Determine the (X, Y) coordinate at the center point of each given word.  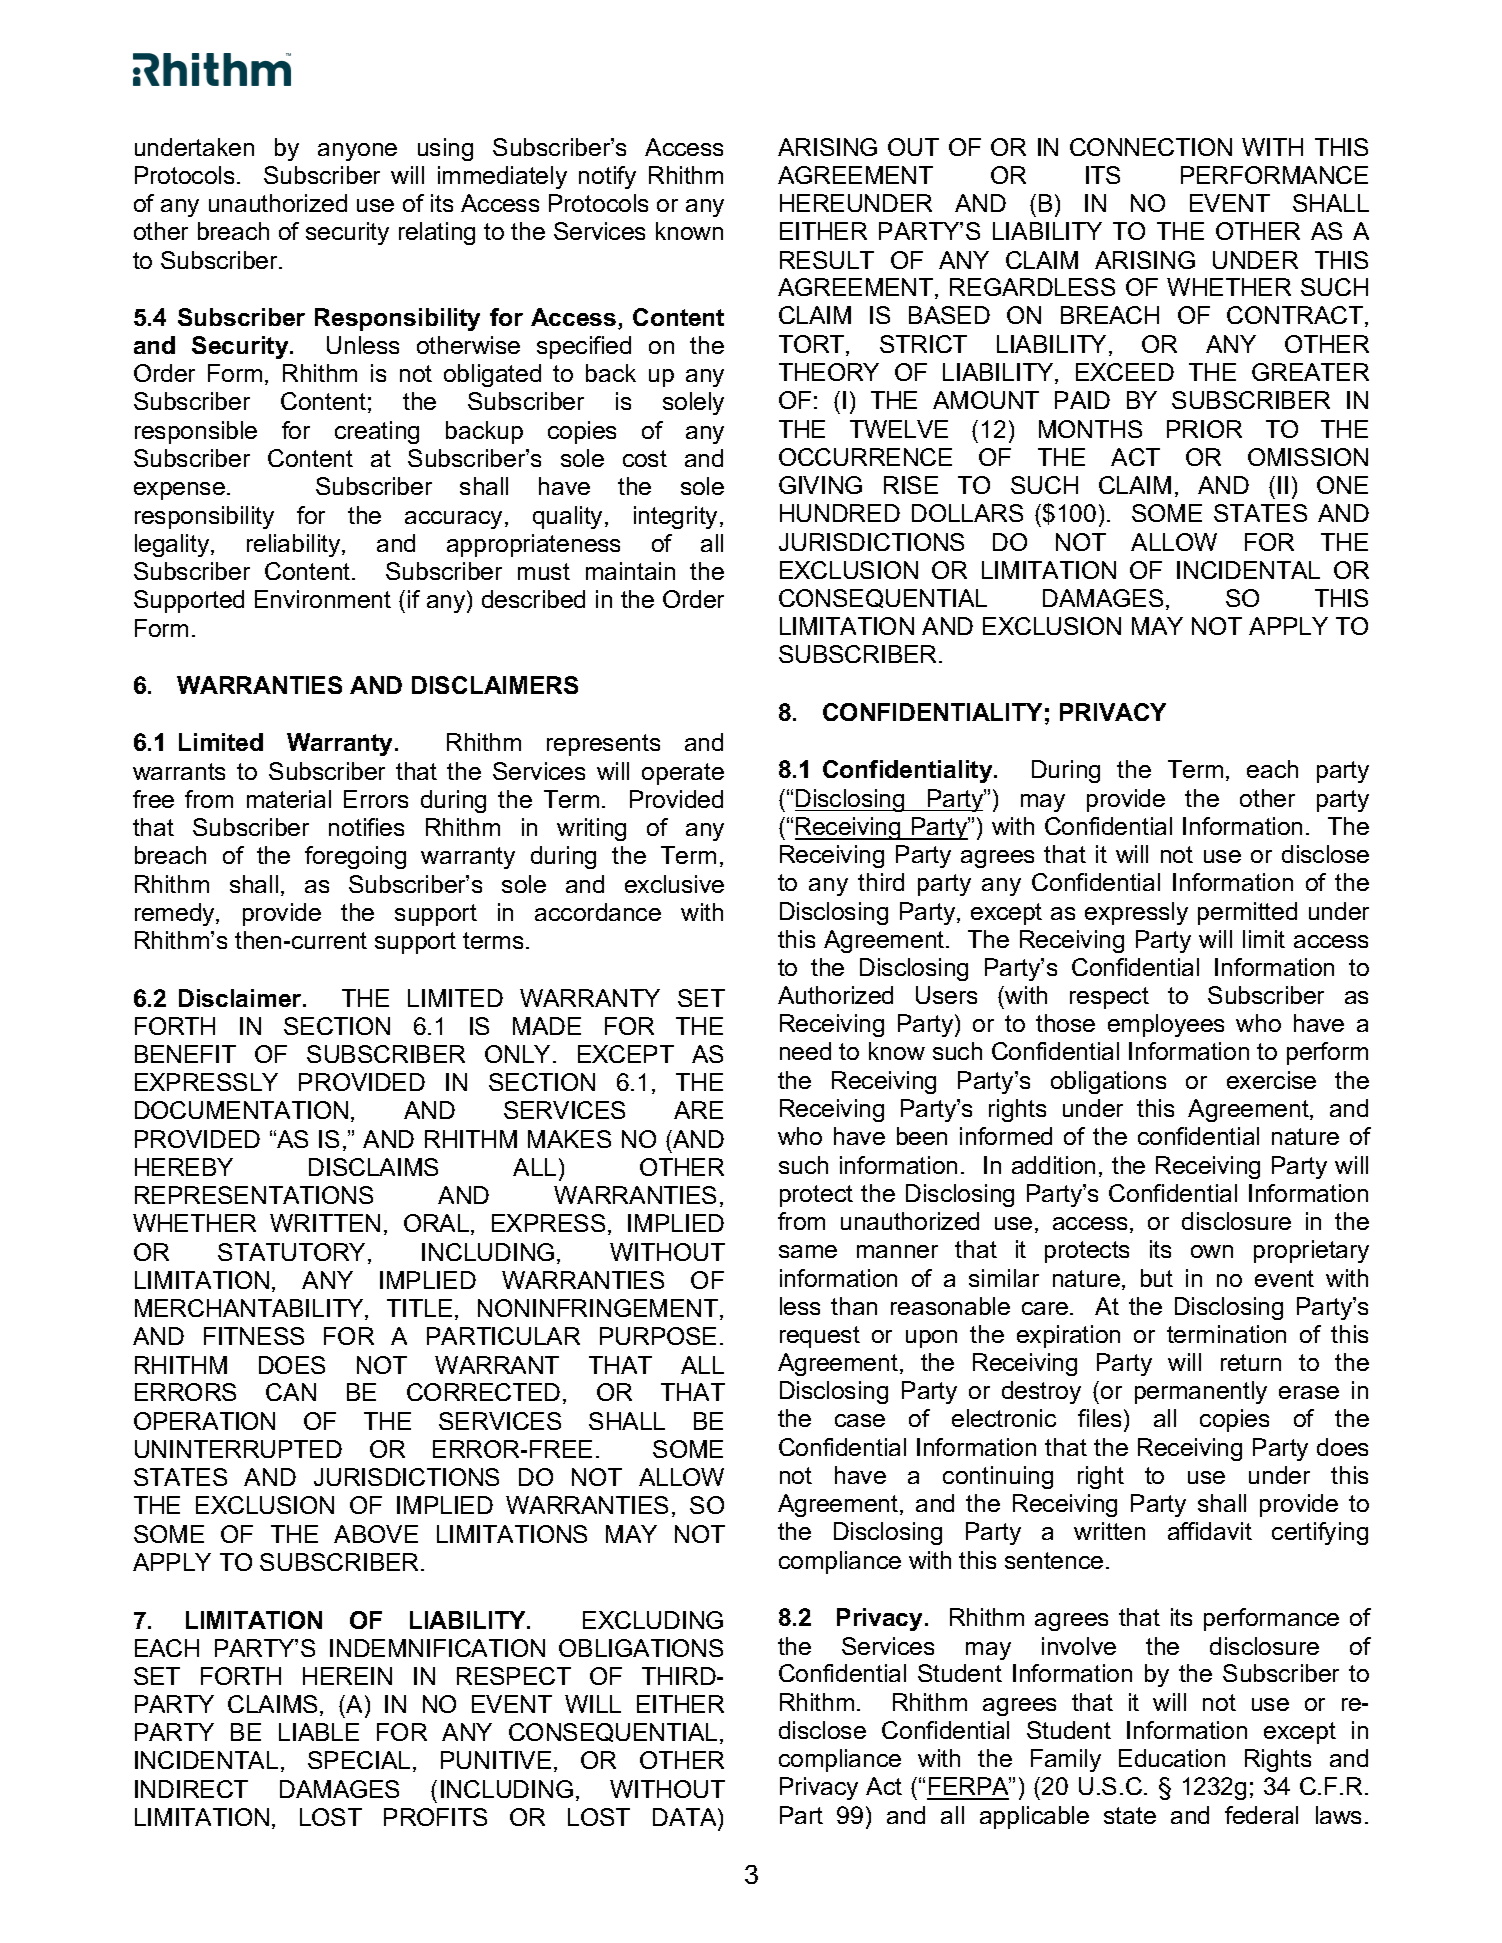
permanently (1201, 1392)
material (289, 799)
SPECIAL (359, 1760)
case (860, 1420)
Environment (323, 599)
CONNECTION (1151, 147)
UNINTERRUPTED (238, 1449)
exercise (1271, 1080)
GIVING (820, 485)
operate (683, 774)
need (805, 1051)
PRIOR (1204, 429)
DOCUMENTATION (241, 1110)
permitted (1247, 913)
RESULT (827, 260)
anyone (357, 152)
